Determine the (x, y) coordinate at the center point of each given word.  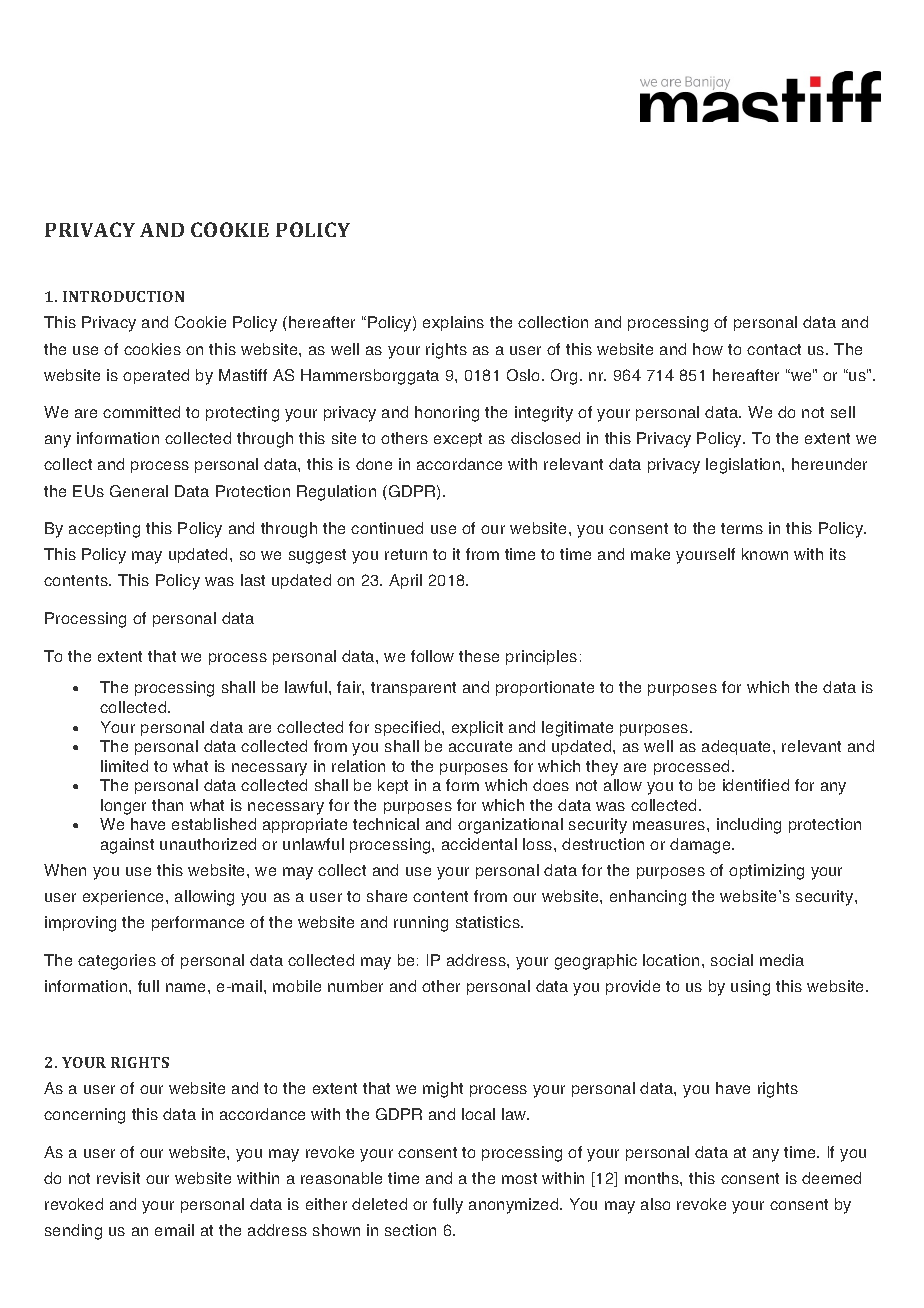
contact (774, 349)
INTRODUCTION (123, 296)
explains (453, 323)
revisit (118, 1178)
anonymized (515, 1206)
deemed (831, 1178)
